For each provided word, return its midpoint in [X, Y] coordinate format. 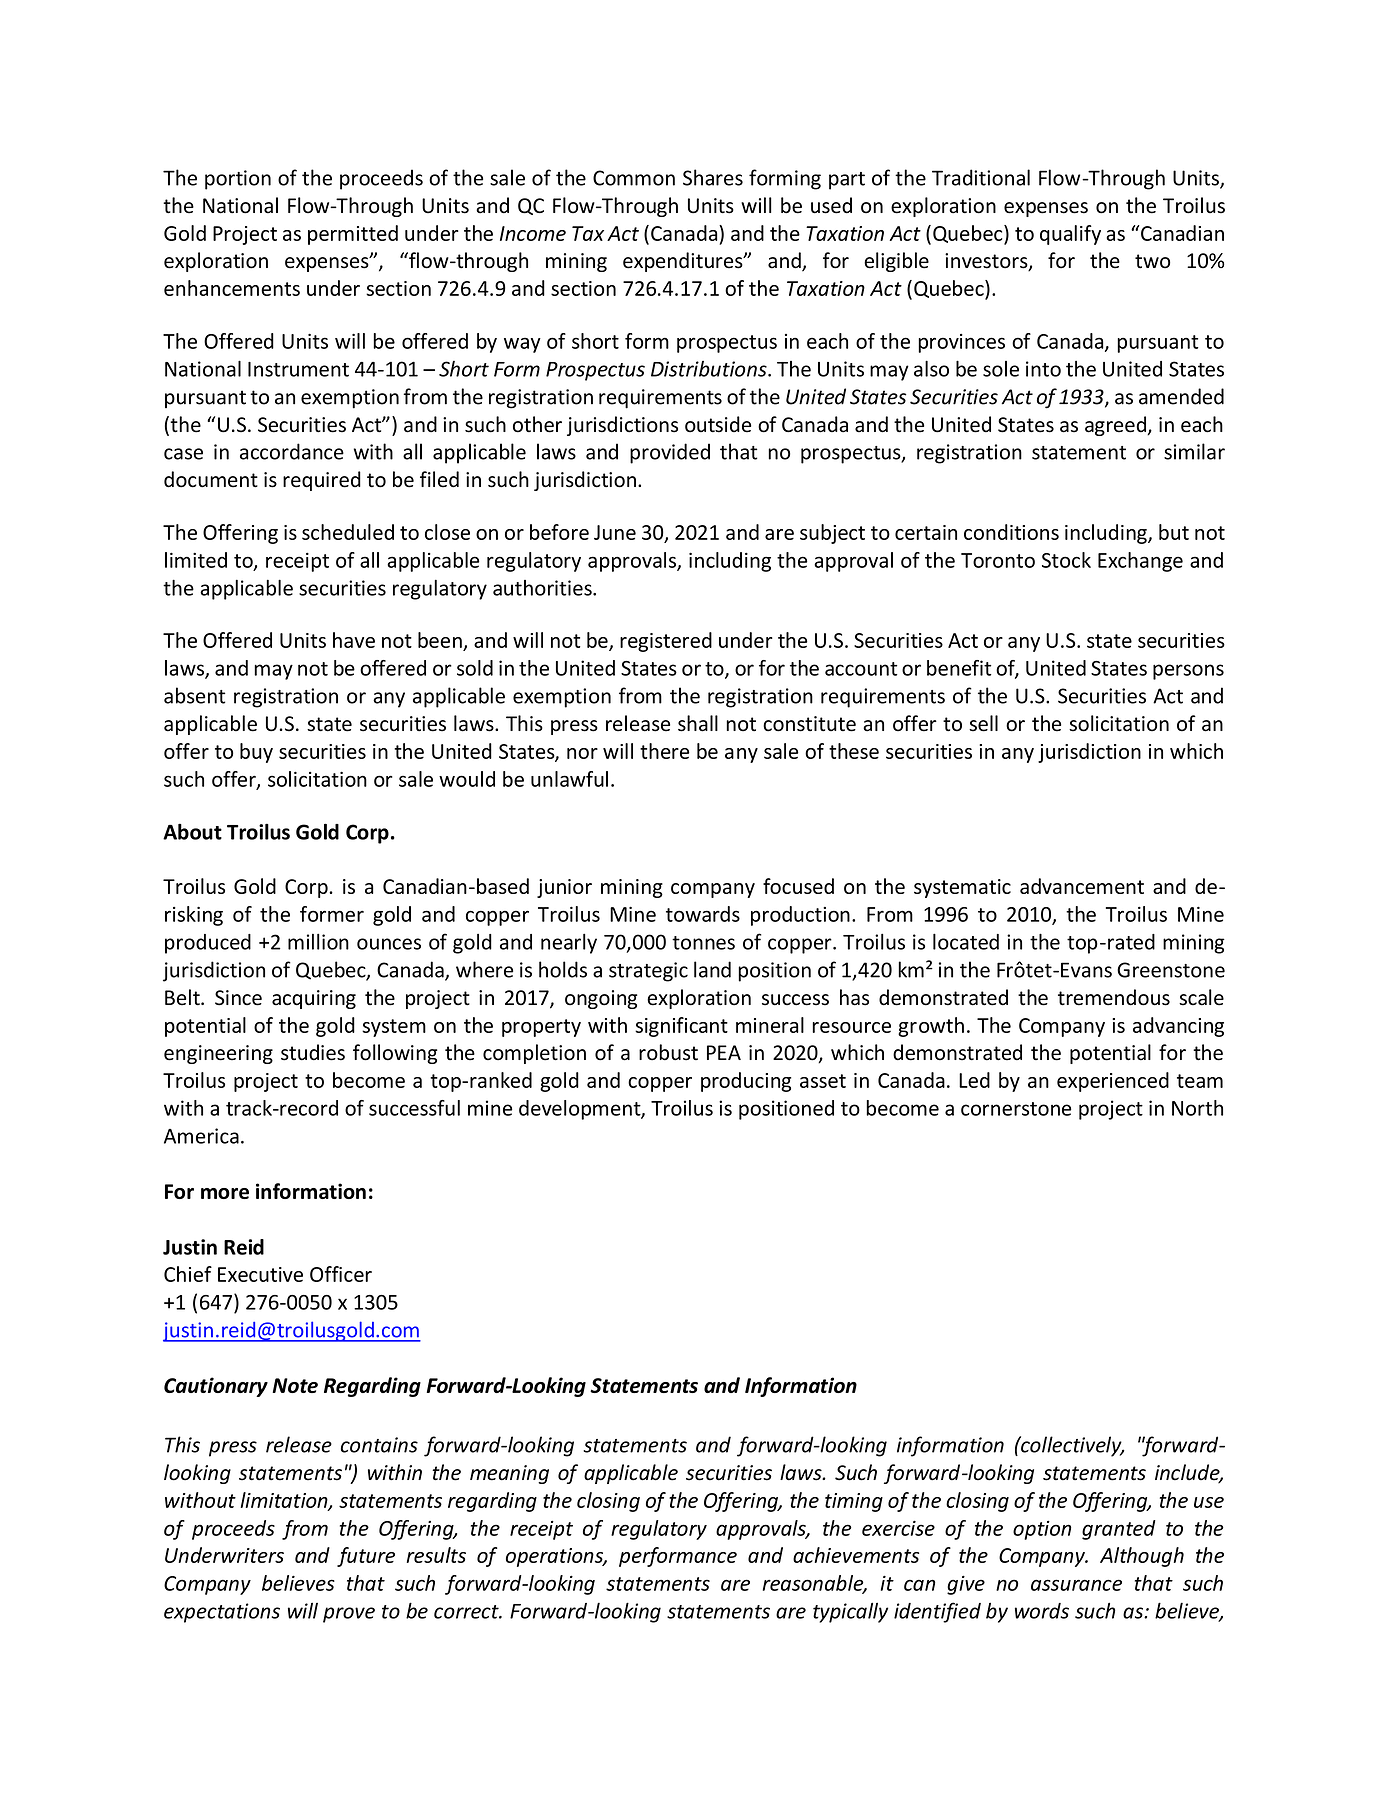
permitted [353, 235]
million [318, 941]
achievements [856, 1555]
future [366, 1557]
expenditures [684, 262]
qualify [1070, 235]
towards [703, 914]
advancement [1082, 886]
